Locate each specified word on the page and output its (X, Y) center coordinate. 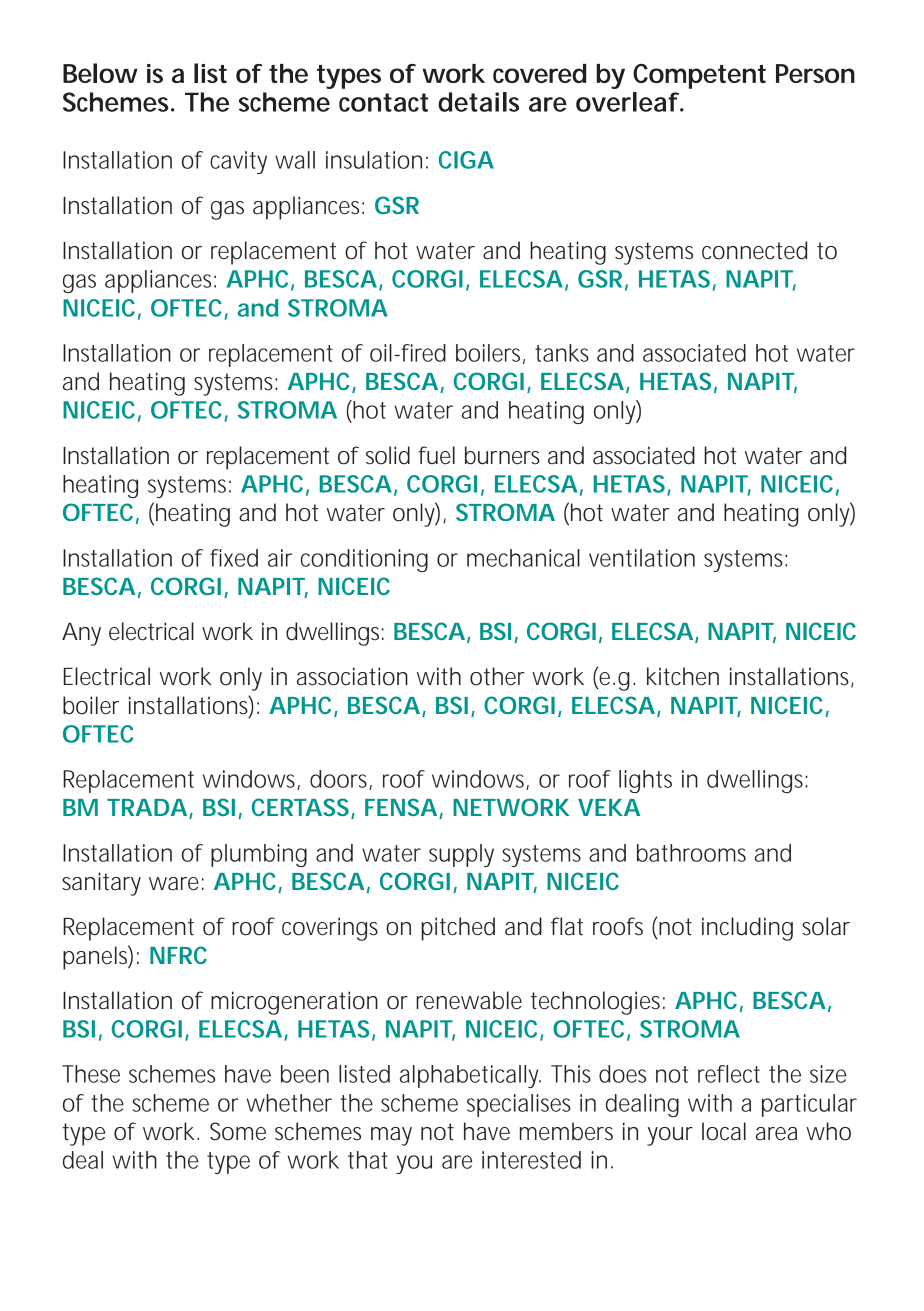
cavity (238, 162)
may (391, 1136)
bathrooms (691, 853)
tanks (562, 353)
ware (174, 884)
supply (461, 855)
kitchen (683, 676)
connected (754, 250)
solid (388, 455)
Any (81, 634)
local (724, 1131)
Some (238, 1131)
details (478, 102)
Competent (699, 76)
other (497, 676)
